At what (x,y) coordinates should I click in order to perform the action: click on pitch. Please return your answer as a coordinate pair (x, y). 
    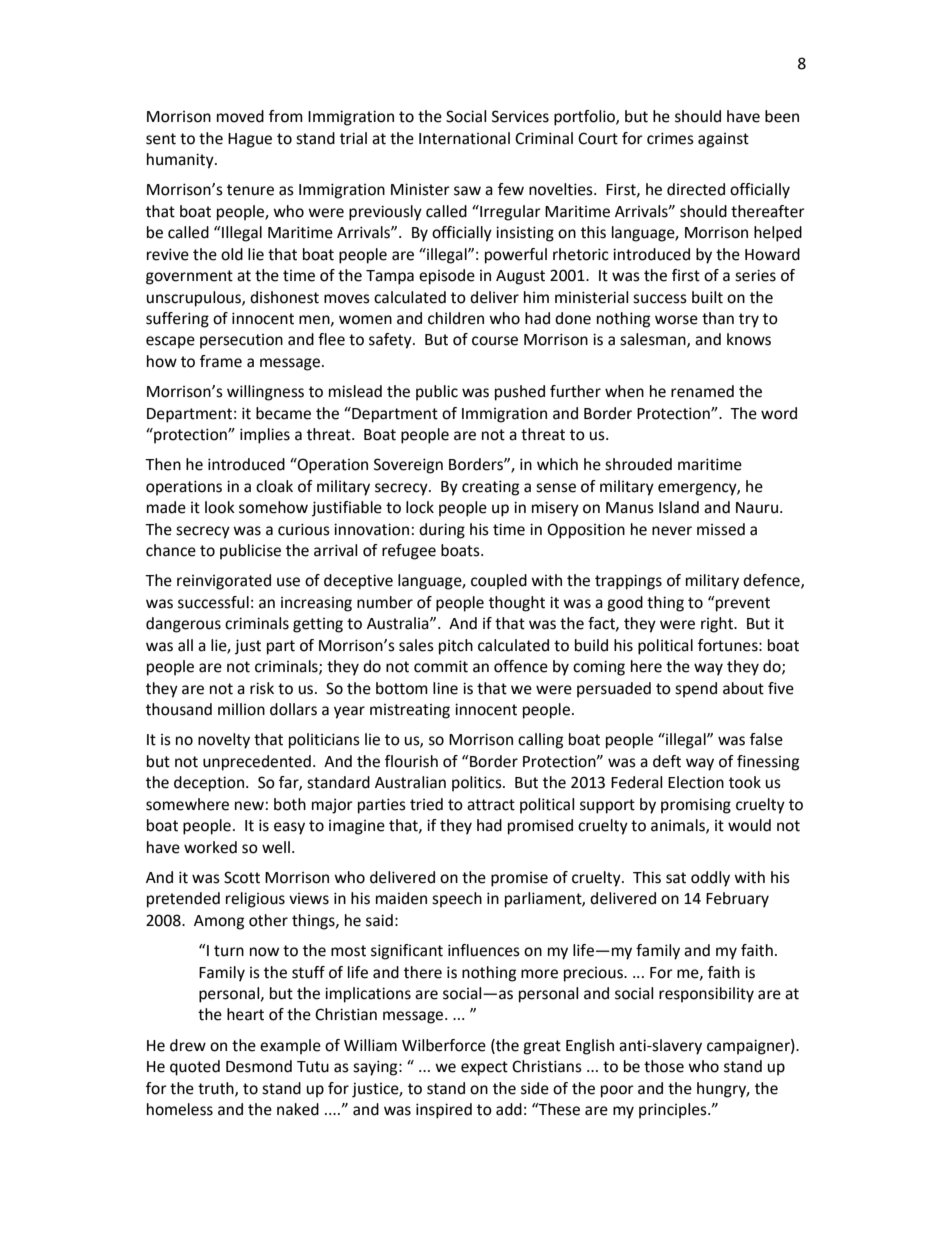
    Looking at the image, I should click on (456, 647).
